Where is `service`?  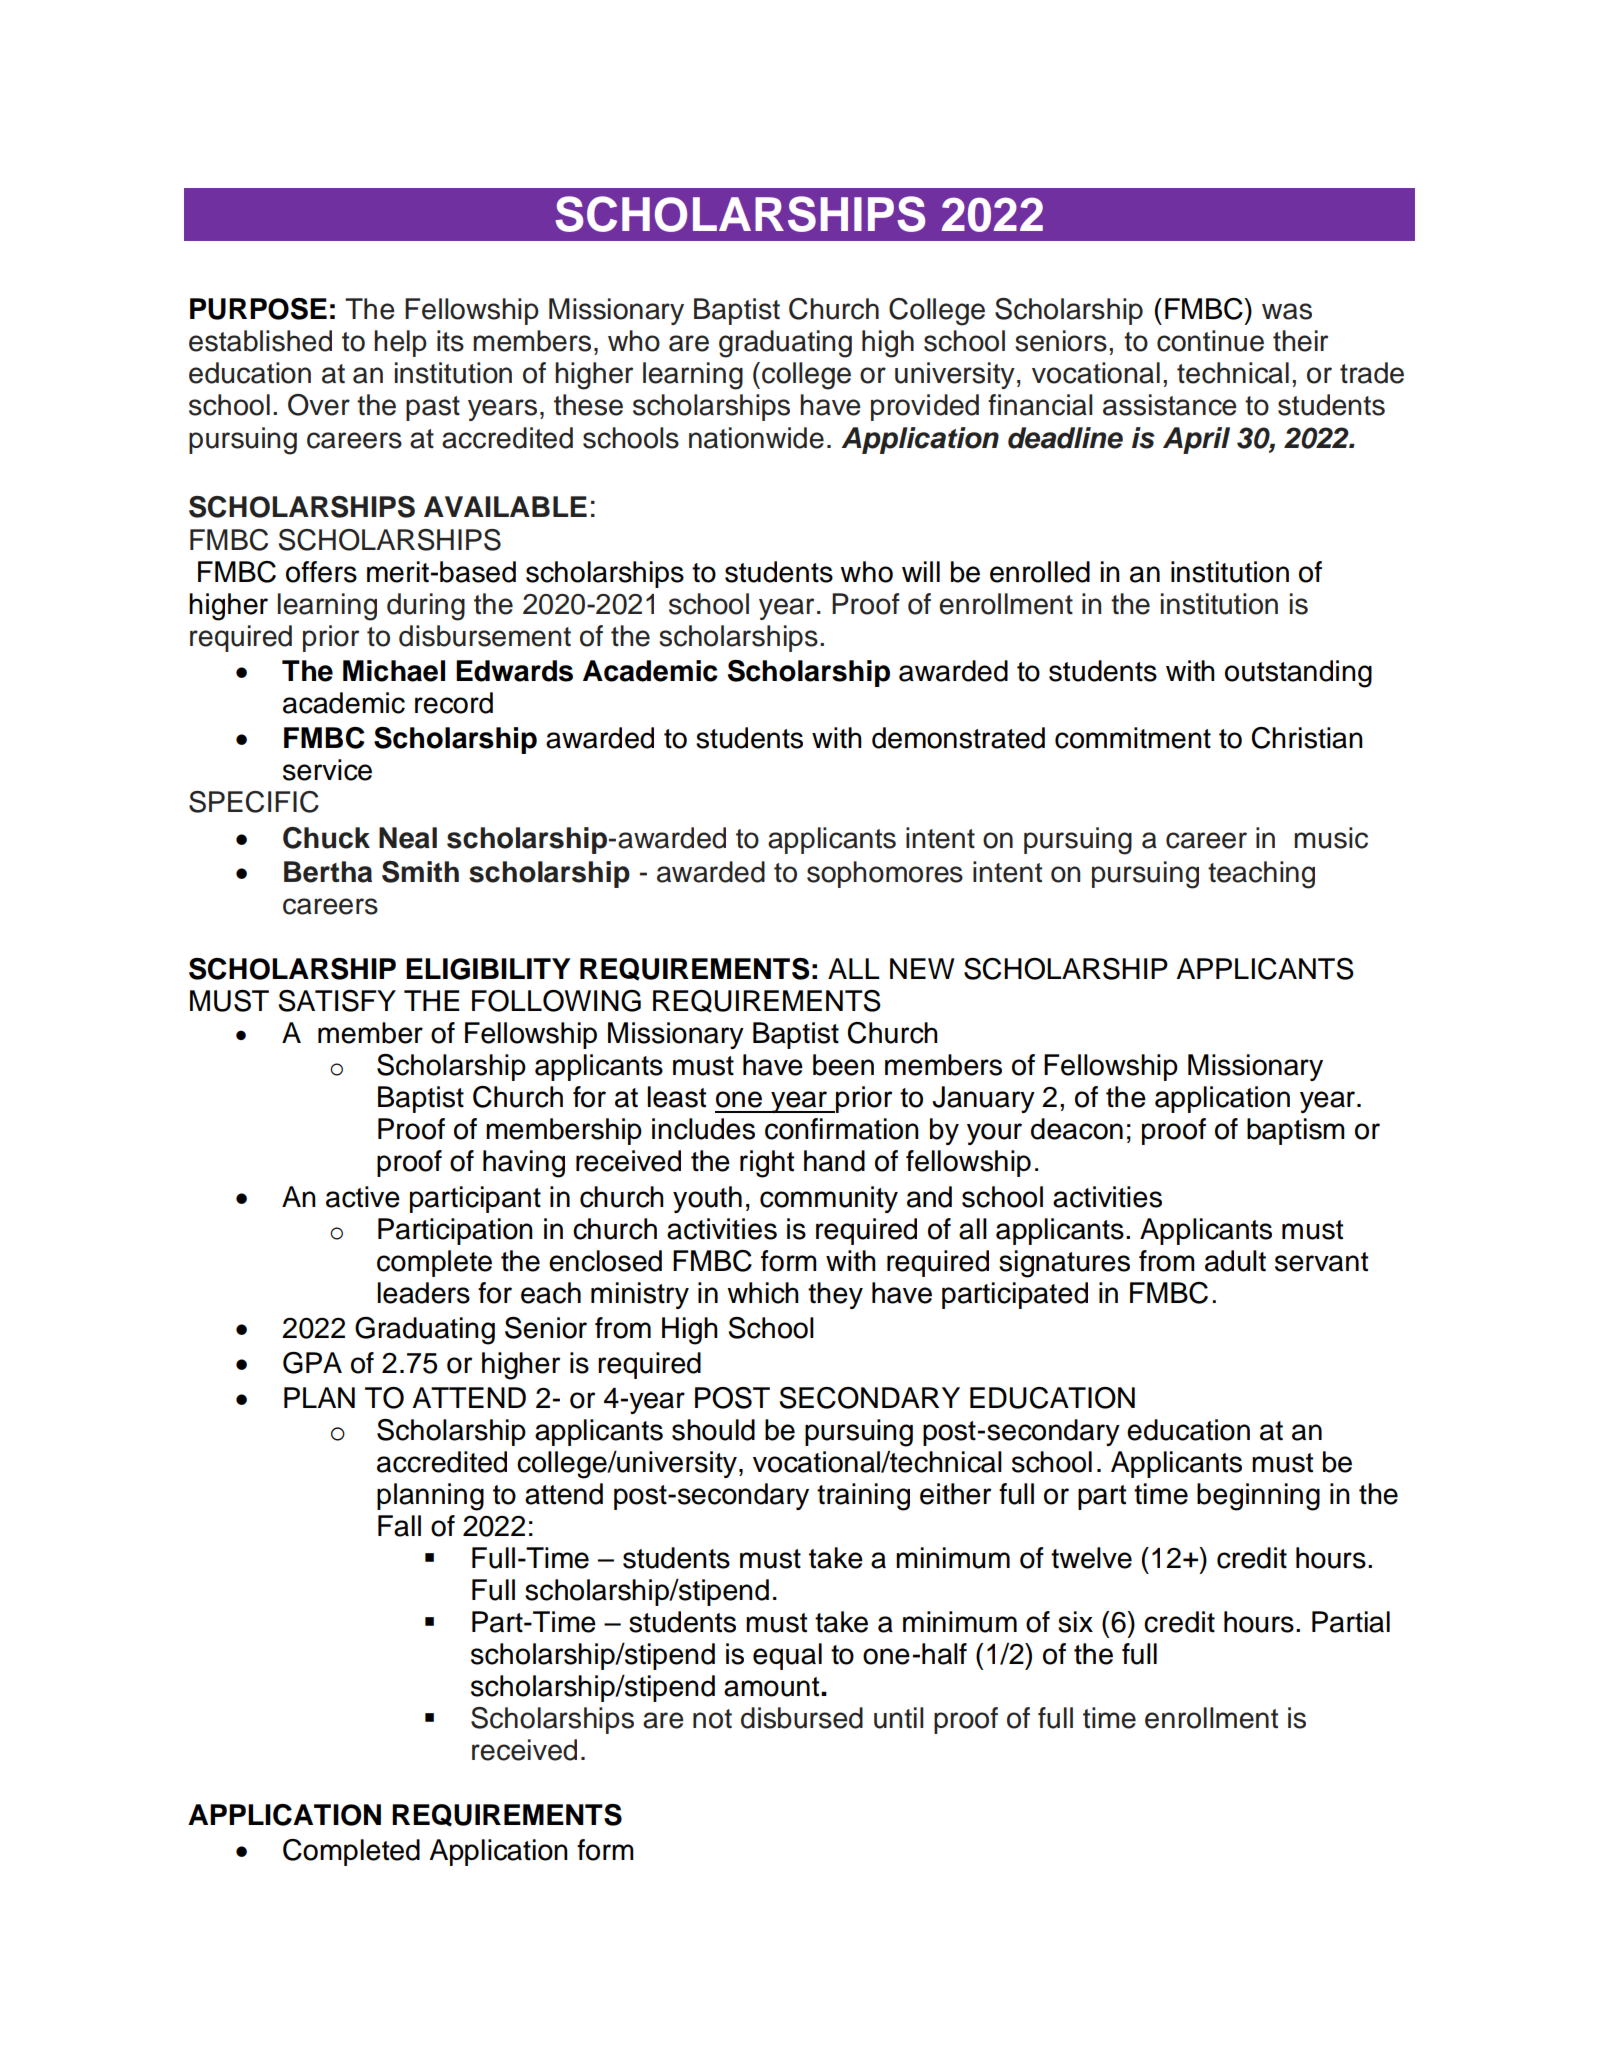 service is located at coordinates (327, 770).
